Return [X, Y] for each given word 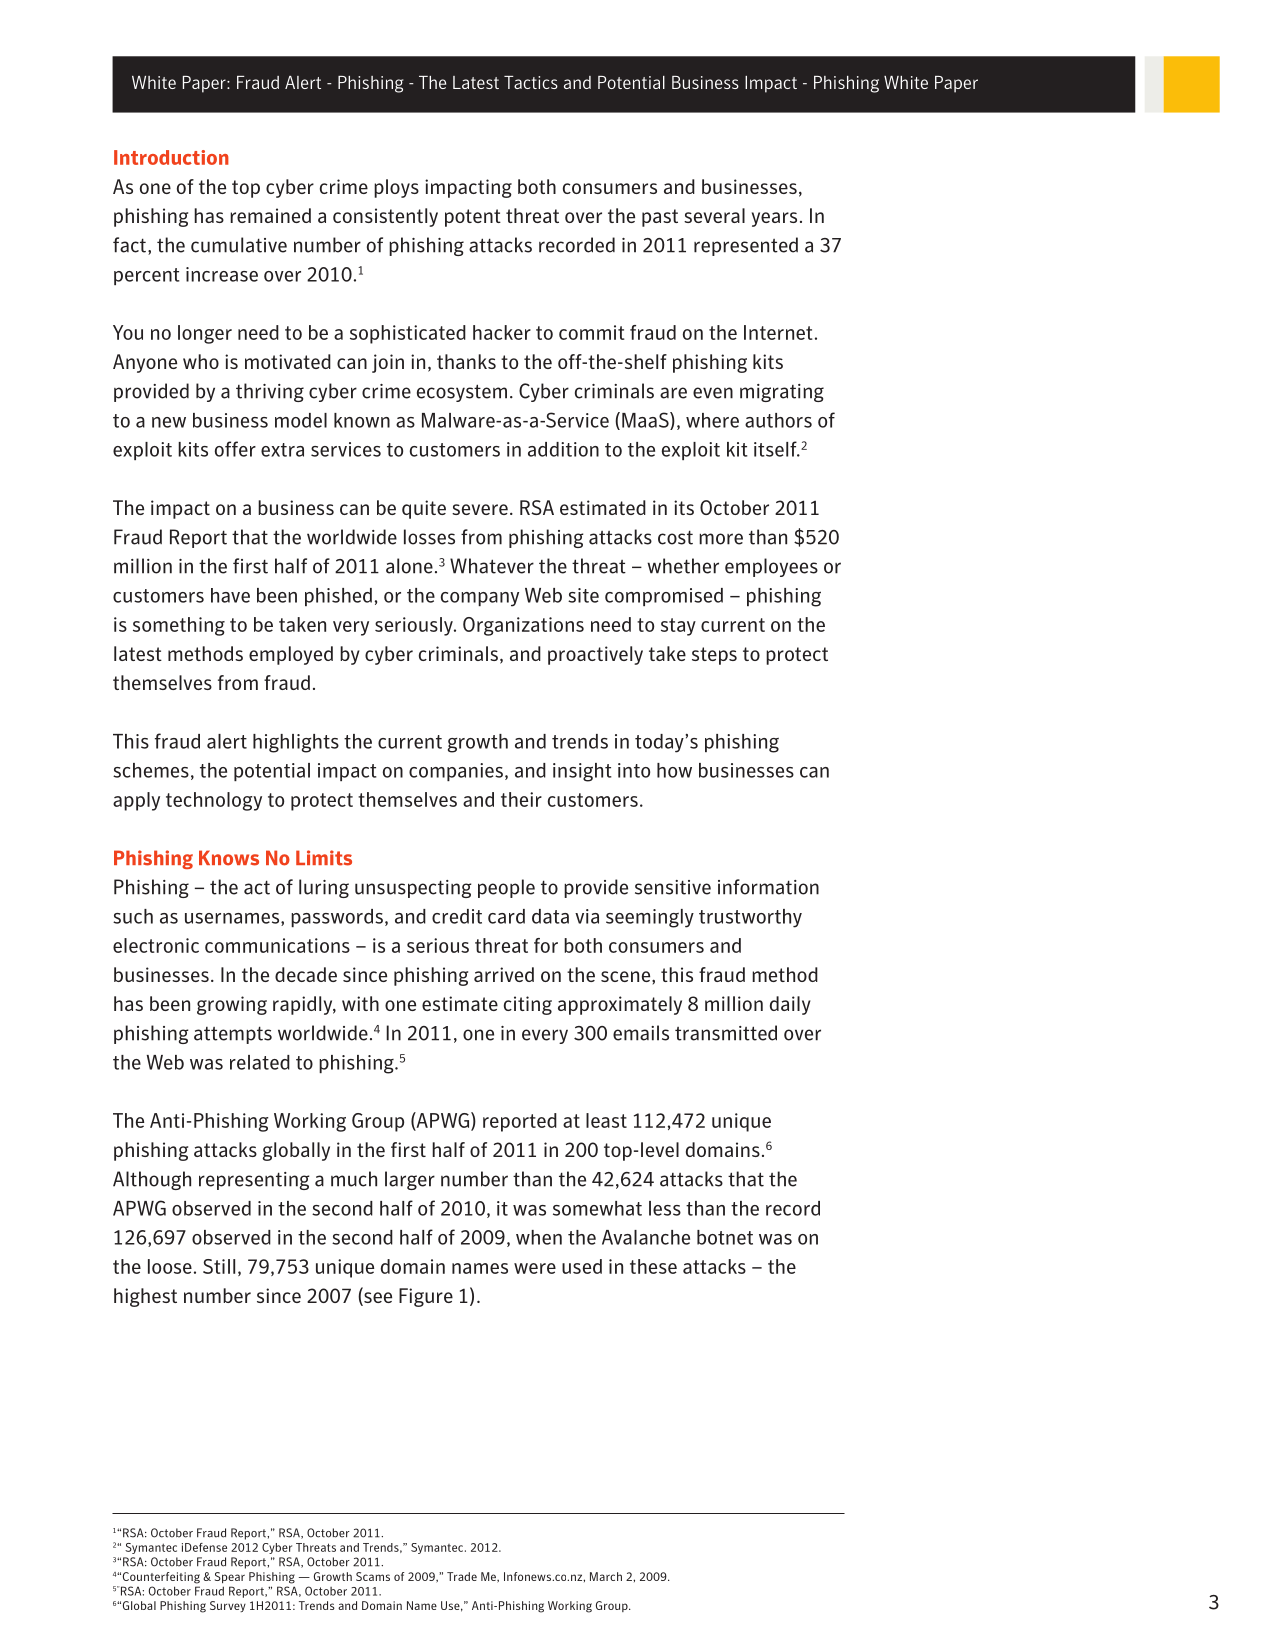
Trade [462, 1576]
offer [235, 449]
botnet [725, 1237]
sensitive [673, 887]
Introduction [171, 157]
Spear [230, 1577]
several [714, 215]
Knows [229, 858]
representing [254, 1181]
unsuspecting [413, 889]
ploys [396, 188]
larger [410, 1180]
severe [480, 509]
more [721, 539]
